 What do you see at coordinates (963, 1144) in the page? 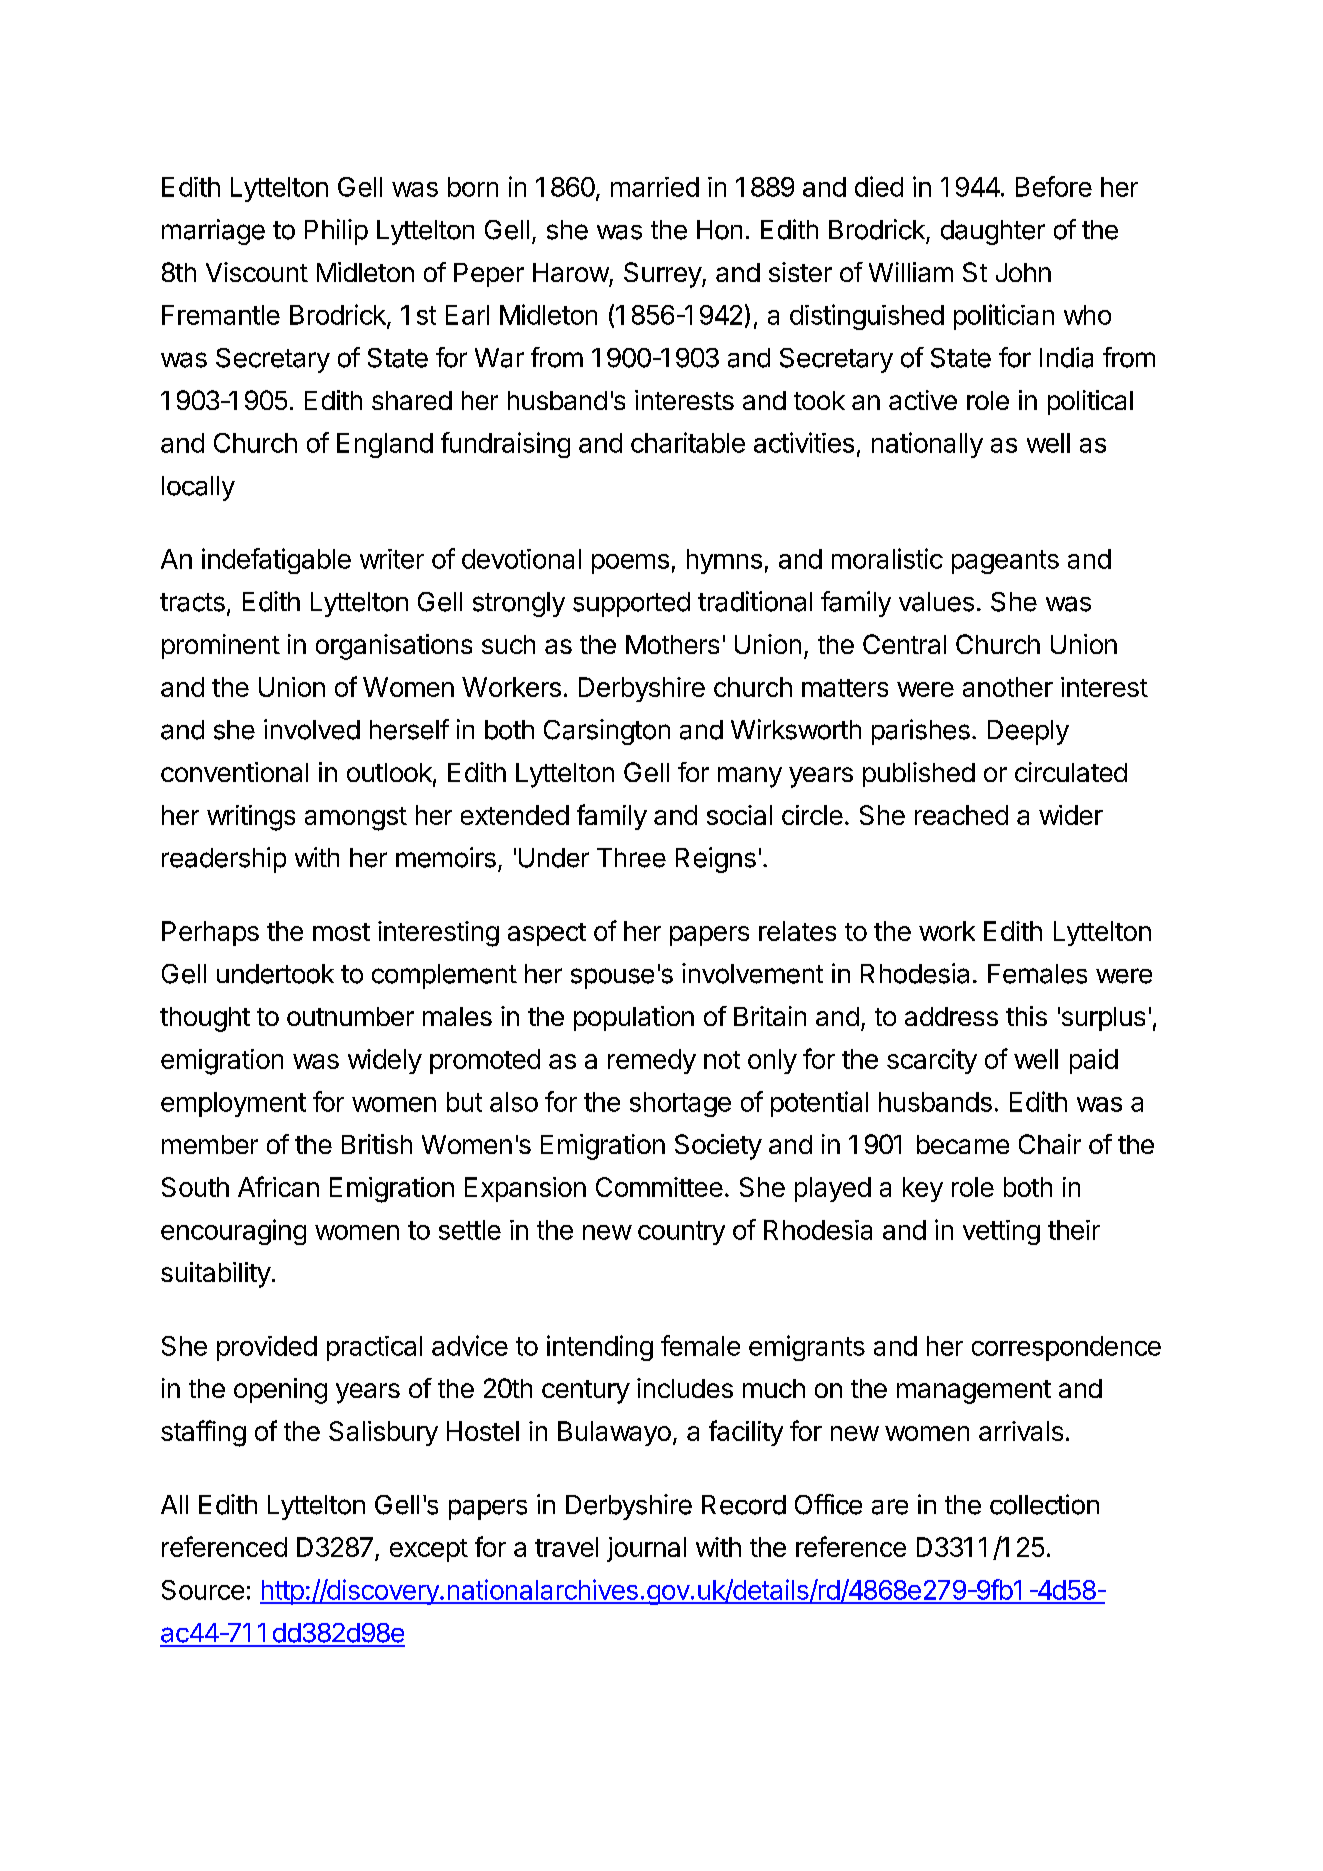
I see `became` at bounding box center [963, 1144].
